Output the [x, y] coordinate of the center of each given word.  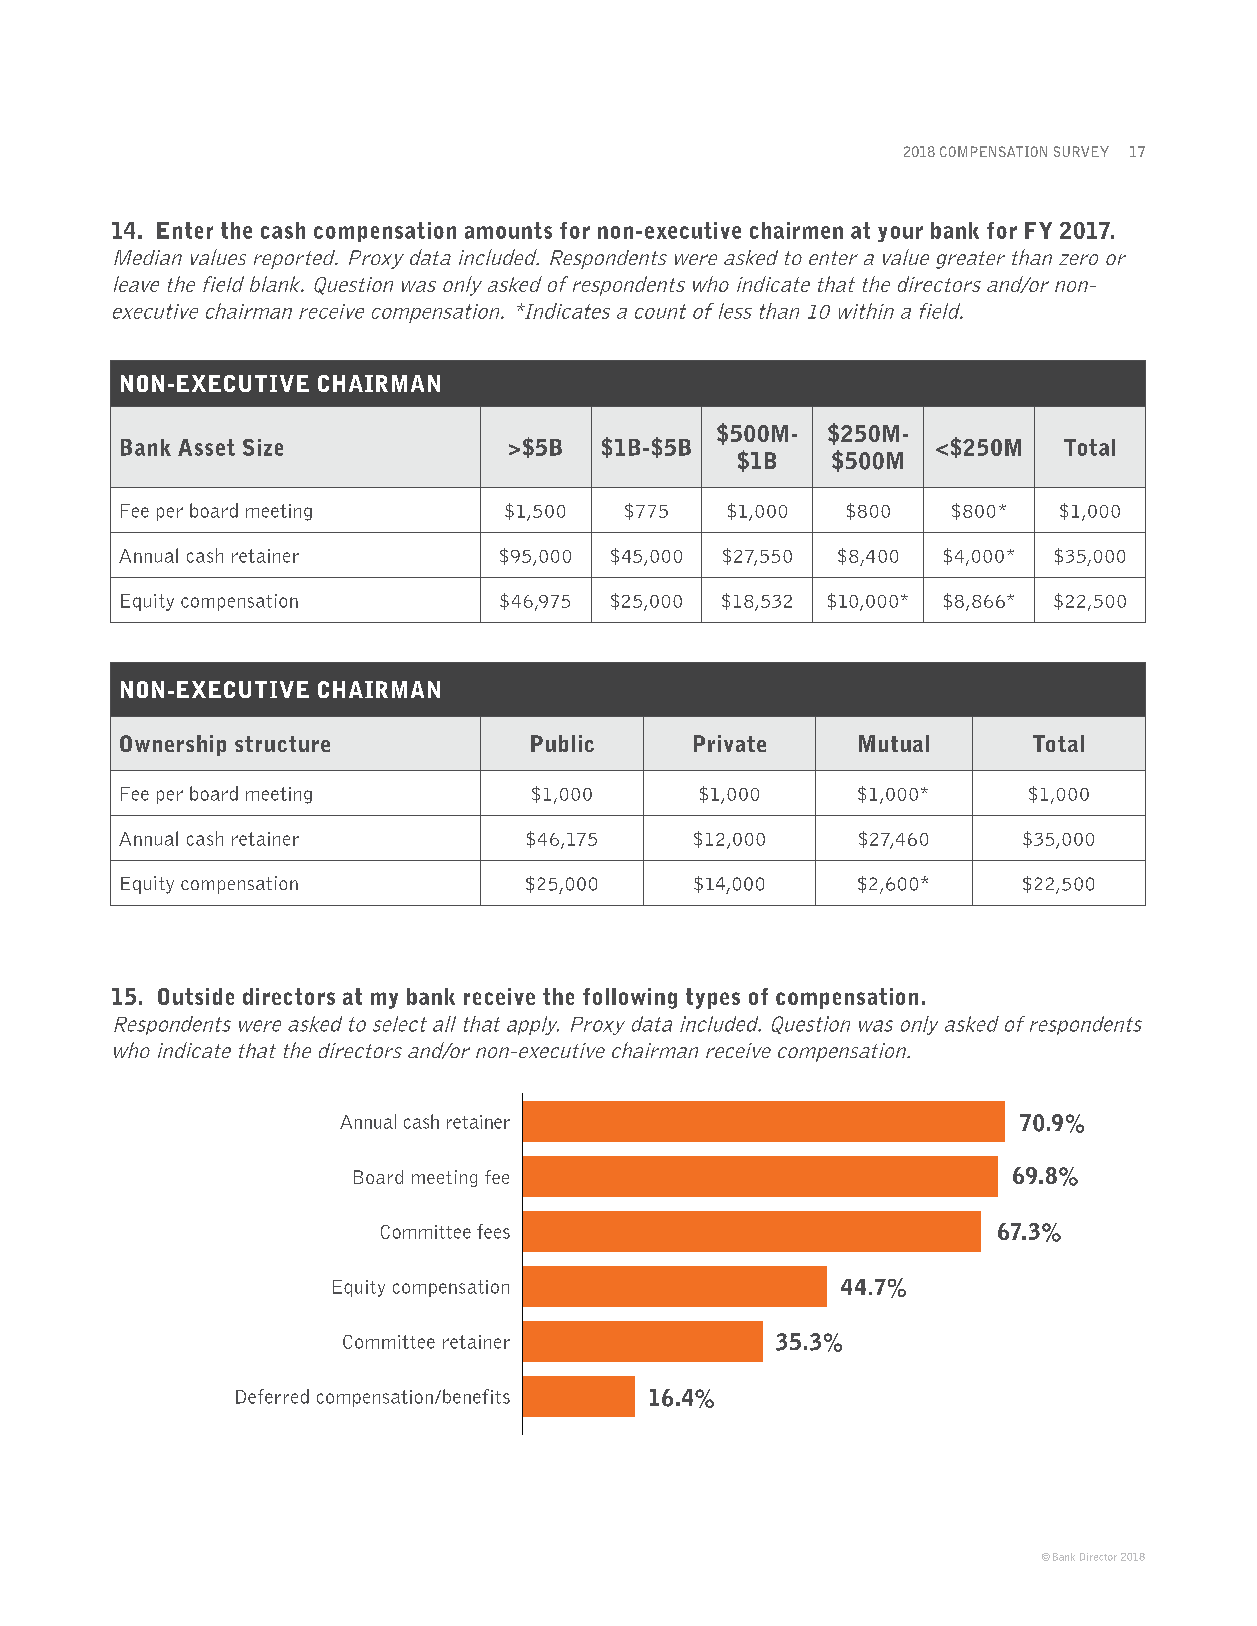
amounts [508, 230]
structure [282, 744]
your [900, 234]
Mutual [894, 743]
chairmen [796, 230]
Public [562, 743]
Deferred [272, 1396]
